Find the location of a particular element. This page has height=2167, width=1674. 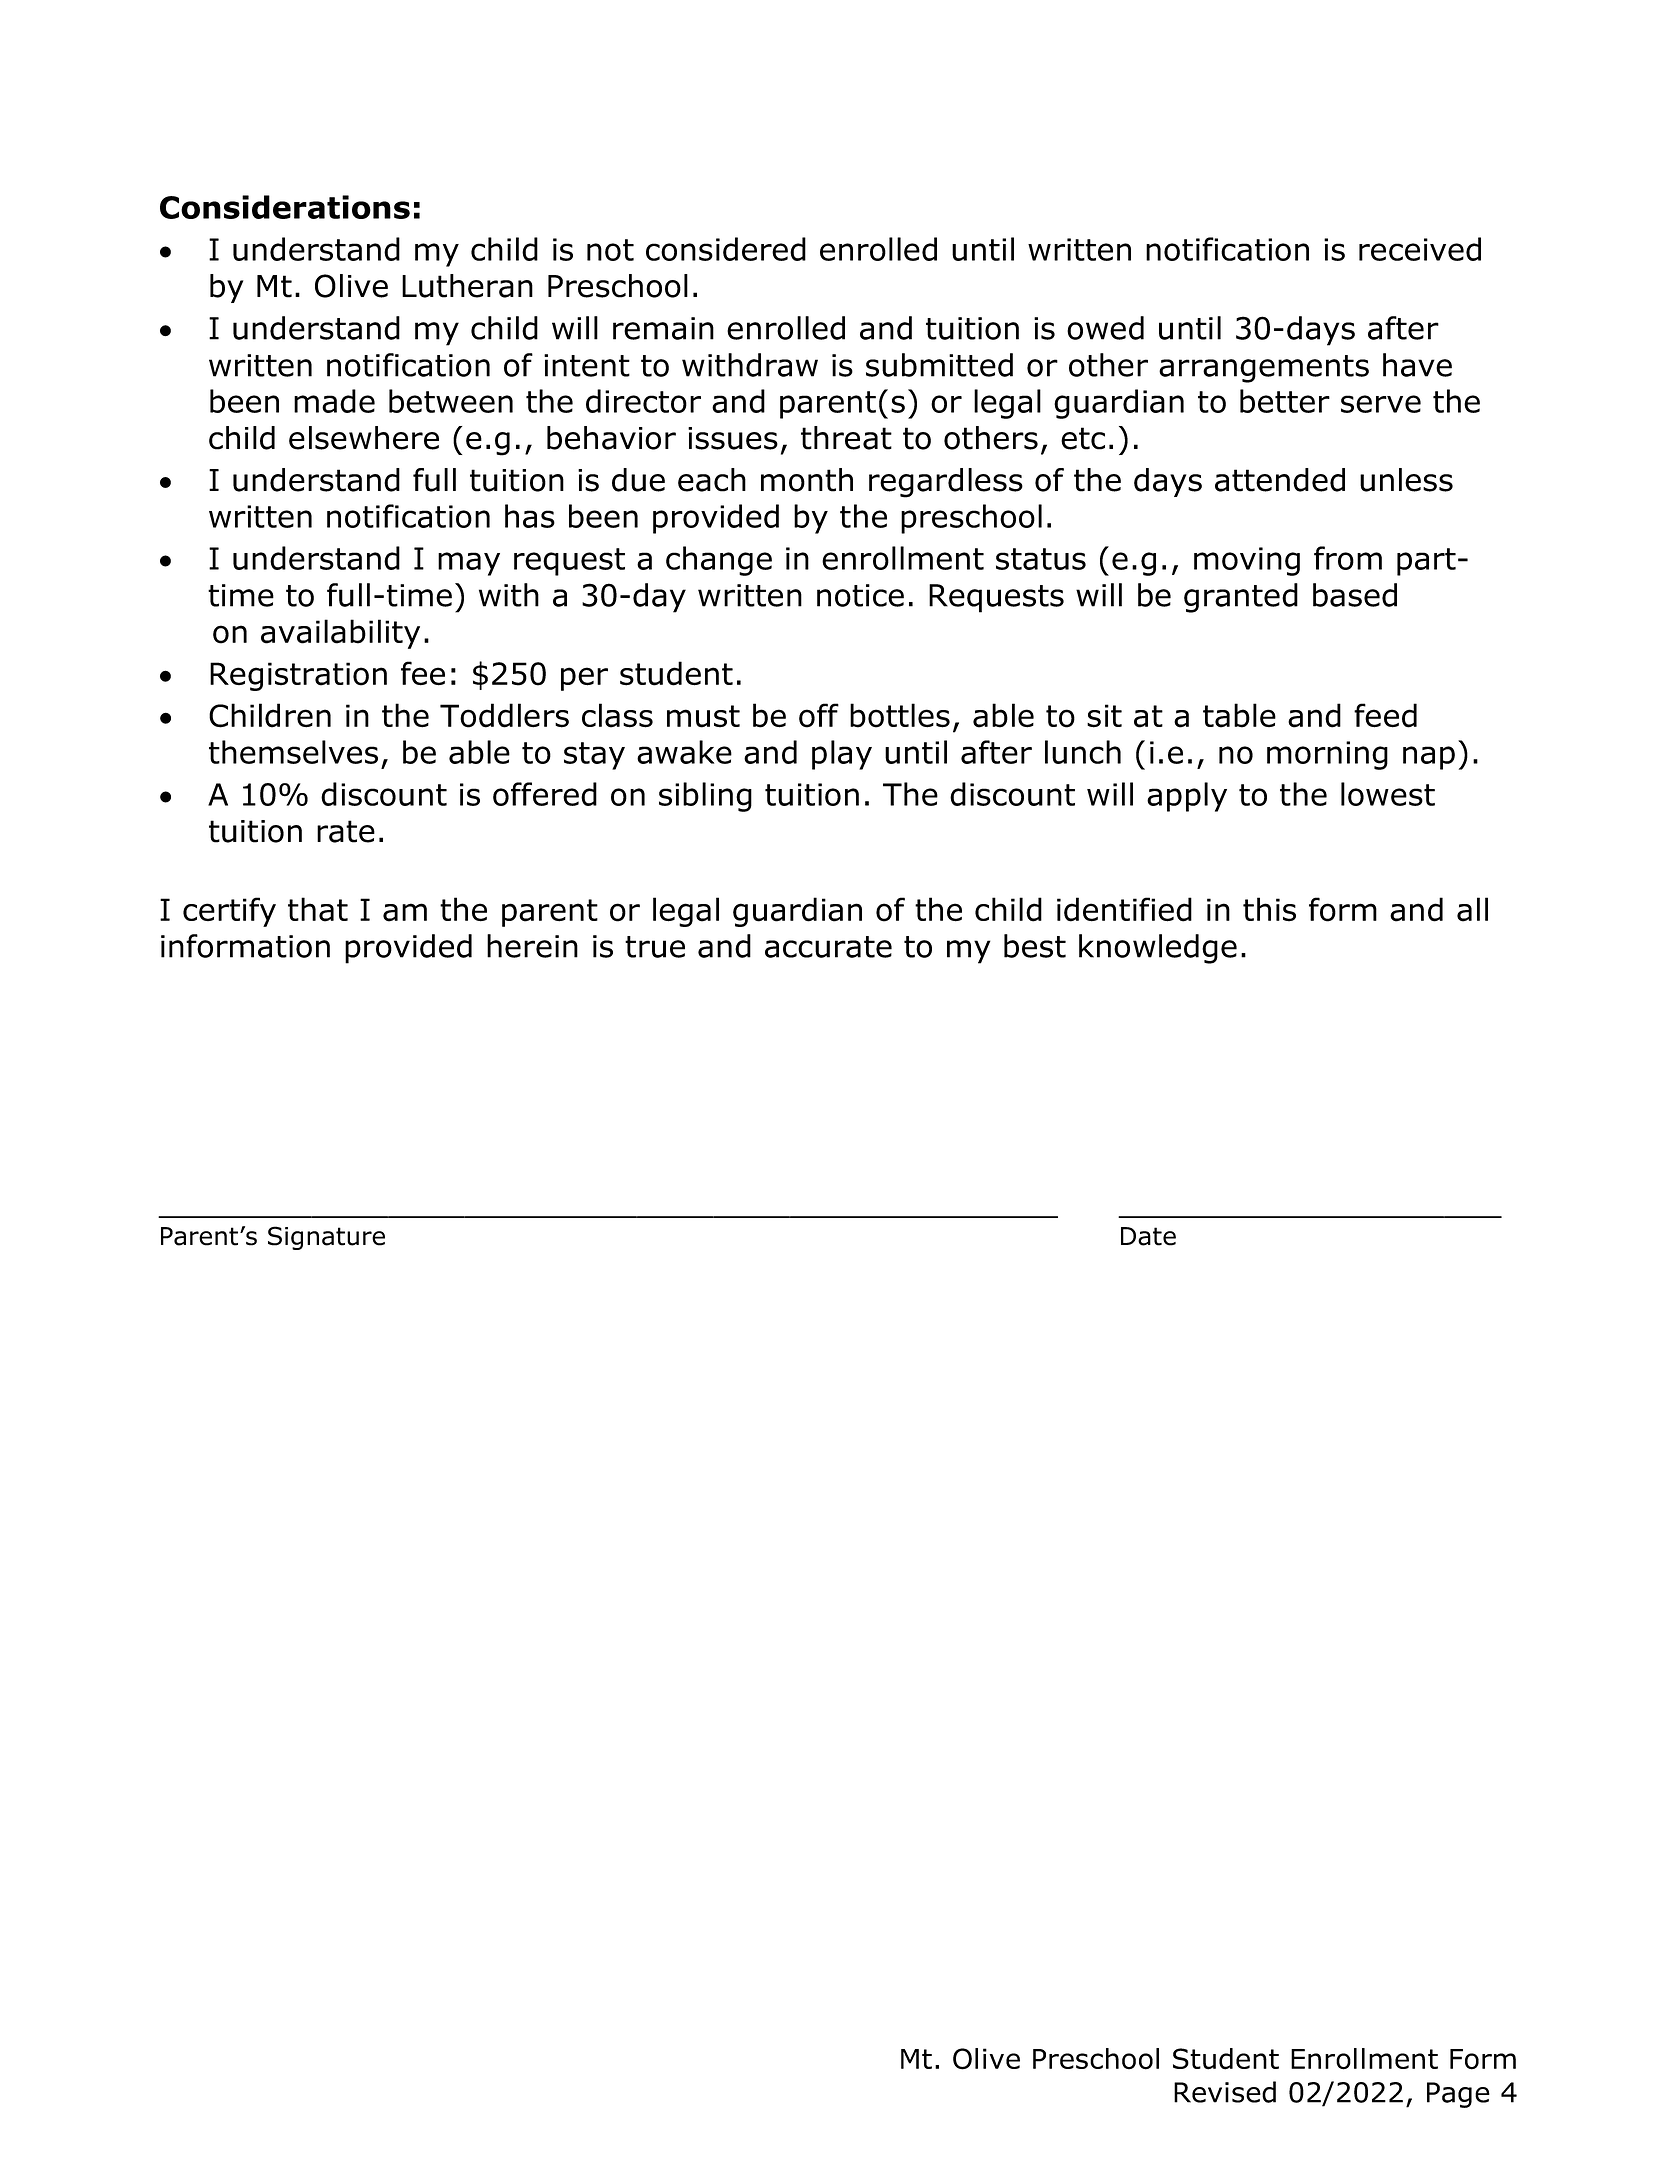

Date is located at coordinates (1148, 1236).
